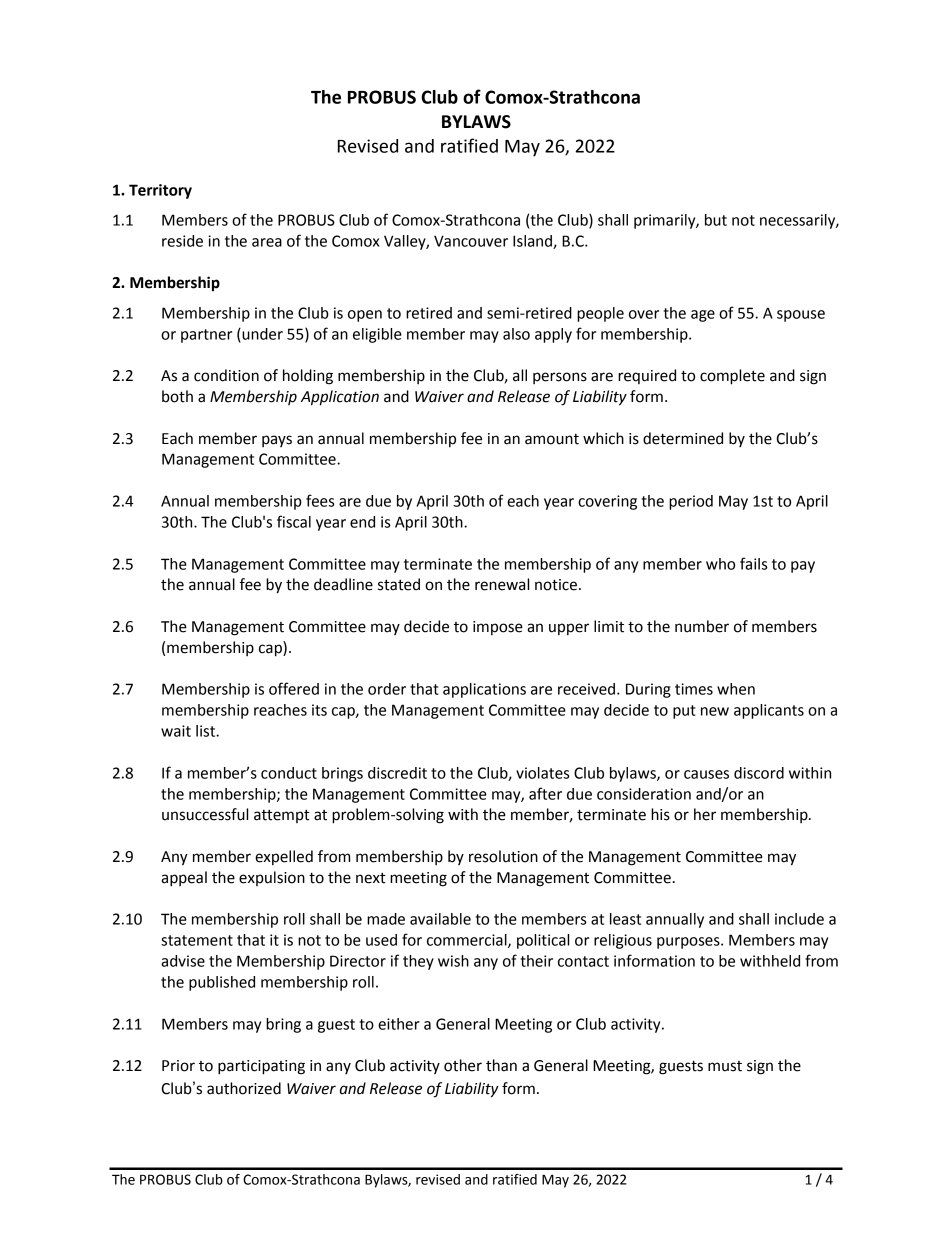 The image size is (952, 1233). I want to click on participating, so click(261, 1067).
